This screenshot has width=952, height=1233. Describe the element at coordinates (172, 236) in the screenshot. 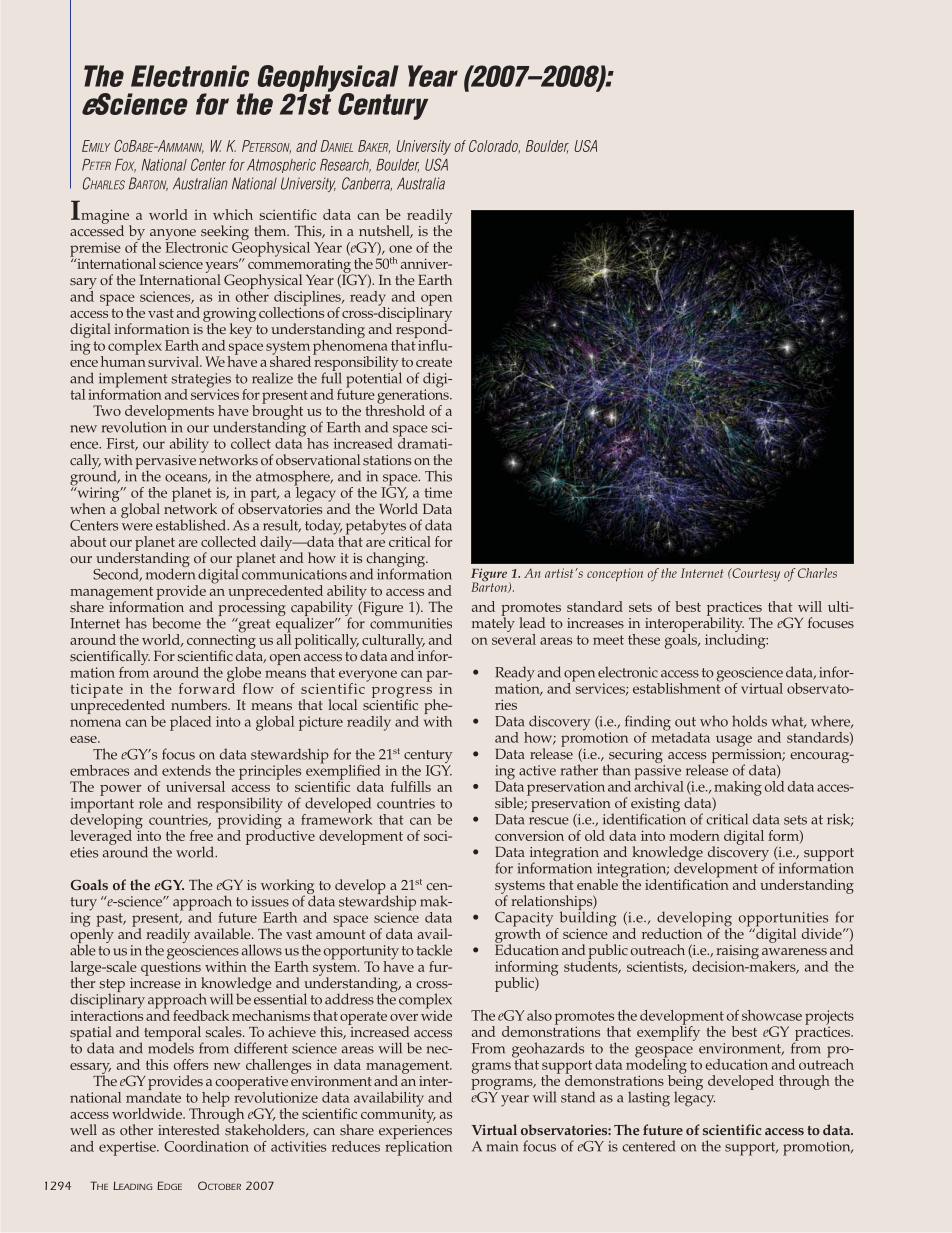

I see `anyone` at that location.
